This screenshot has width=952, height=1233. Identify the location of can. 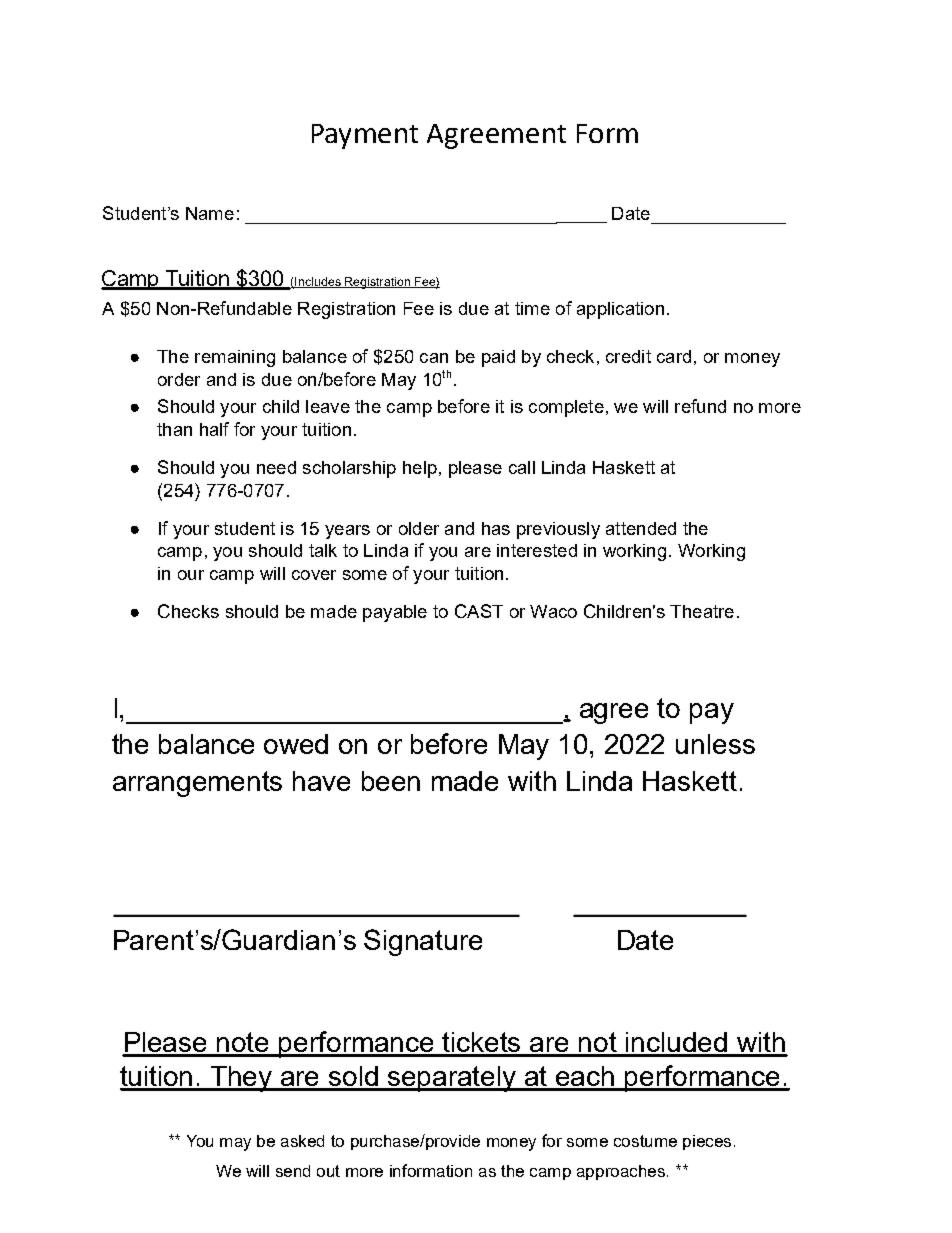
(434, 358).
